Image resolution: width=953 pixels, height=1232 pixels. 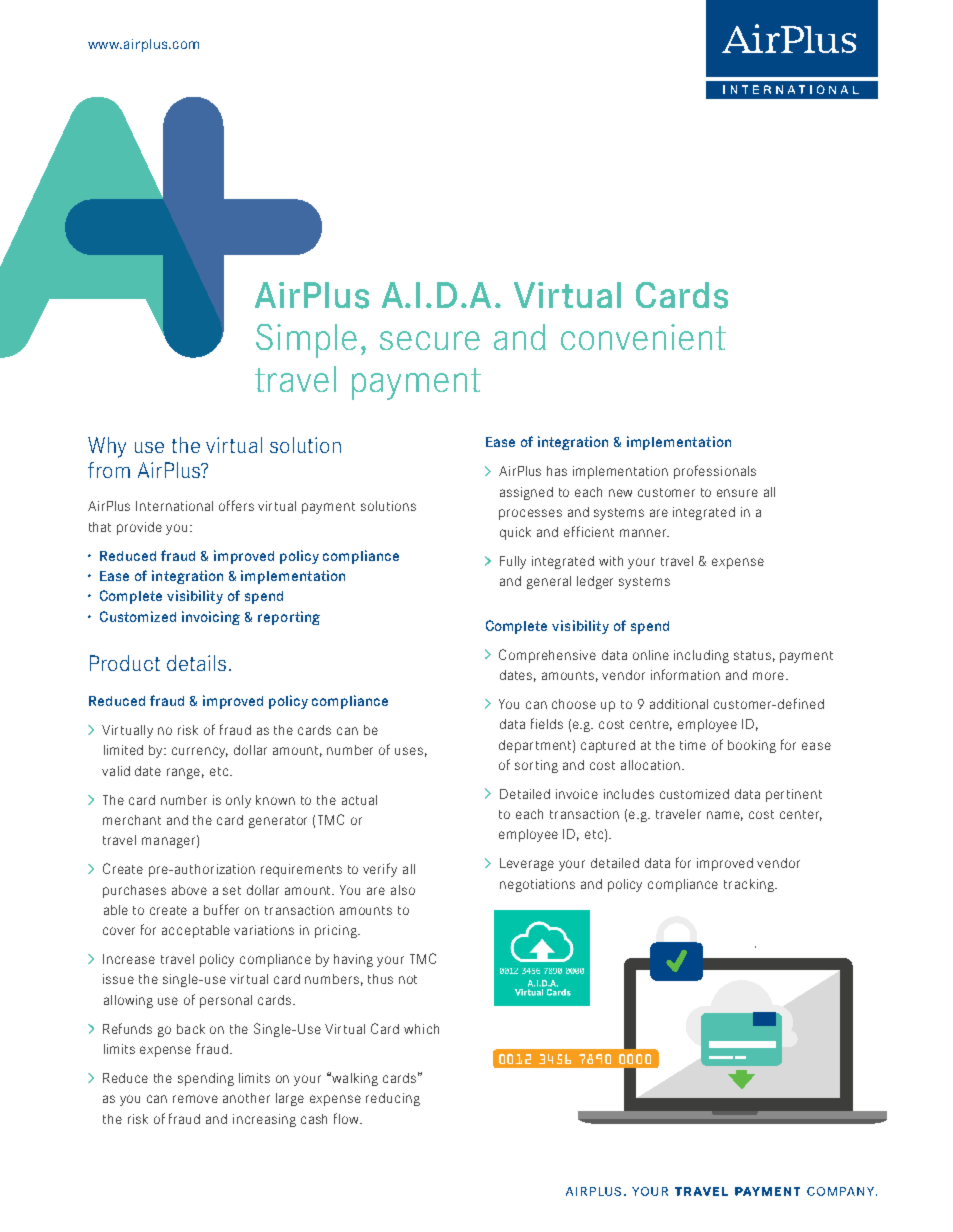 What do you see at coordinates (430, 340) in the screenshot?
I see `secure` at bounding box center [430, 340].
